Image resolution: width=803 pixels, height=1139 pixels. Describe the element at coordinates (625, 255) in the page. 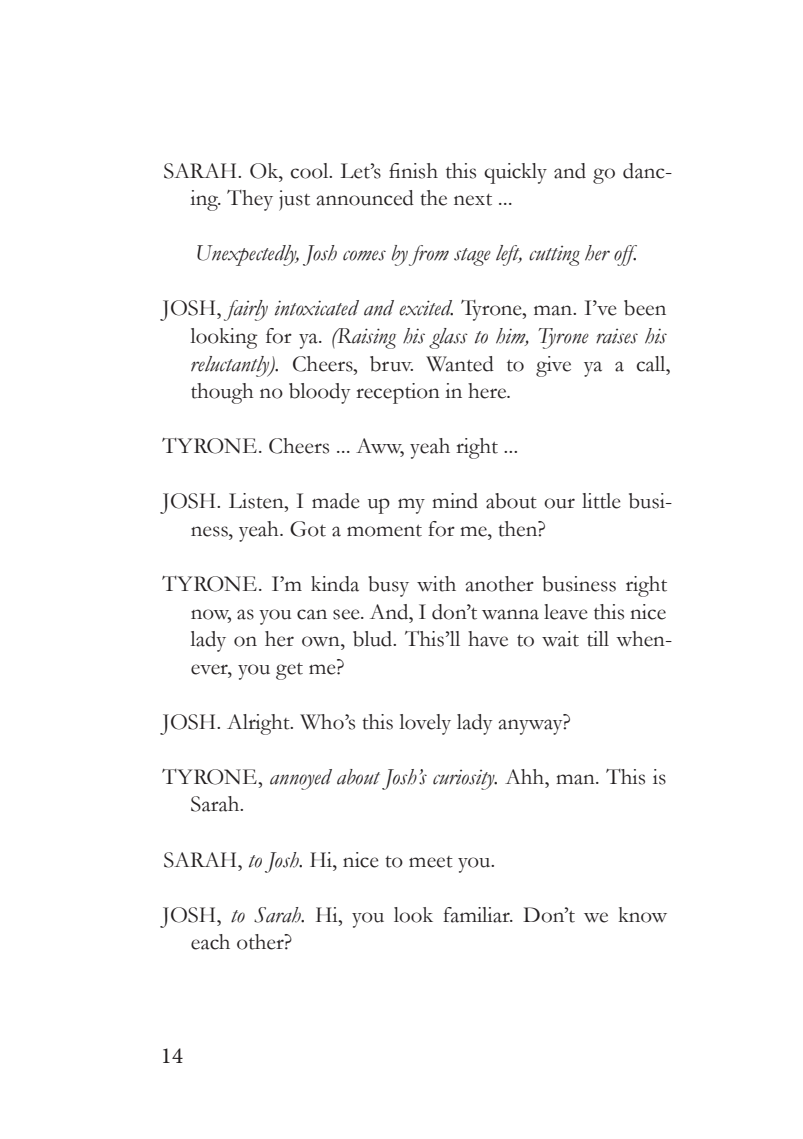

I see `off` at that location.
